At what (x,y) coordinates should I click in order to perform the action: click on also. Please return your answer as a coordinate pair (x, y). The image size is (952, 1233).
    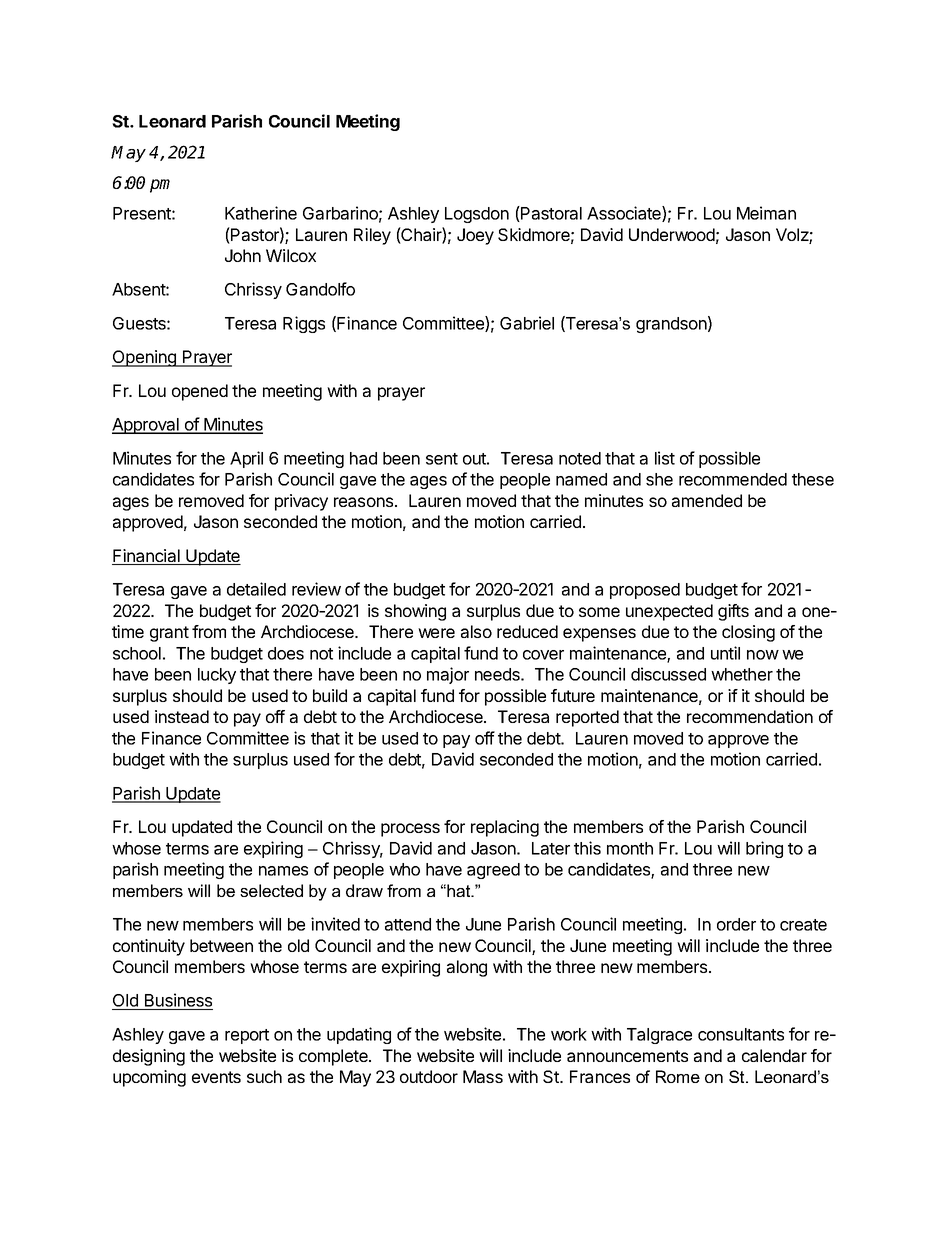
    Looking at the image, I should click on (476, 631).
